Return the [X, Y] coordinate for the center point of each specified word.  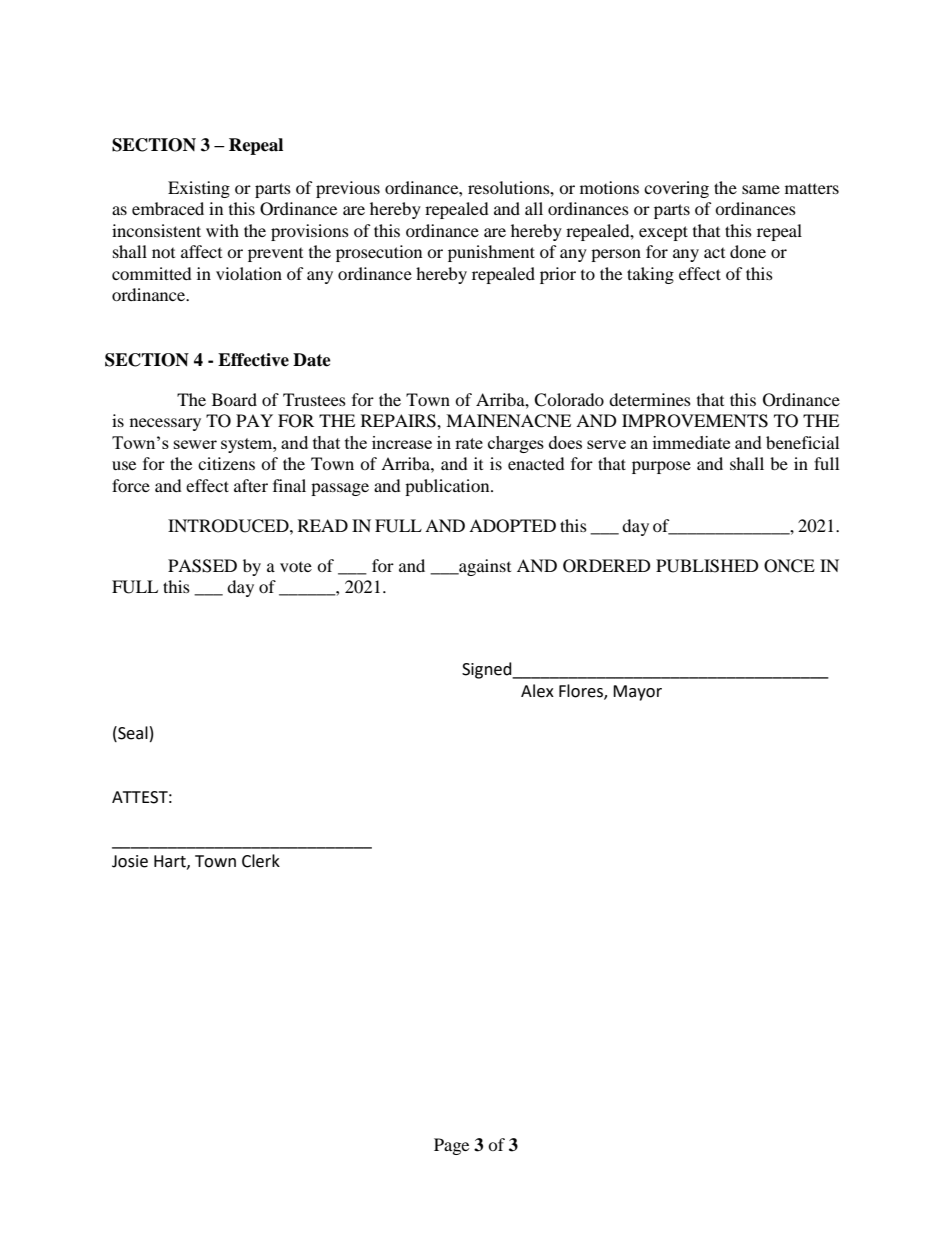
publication [448, 487]
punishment [491, 253]
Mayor [637, 693]
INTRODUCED [229, 526]
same [761, 189]
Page [451, 1146]
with [222, 230]
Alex [537, 691]
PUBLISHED [707, 566]
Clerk [261, 861]
